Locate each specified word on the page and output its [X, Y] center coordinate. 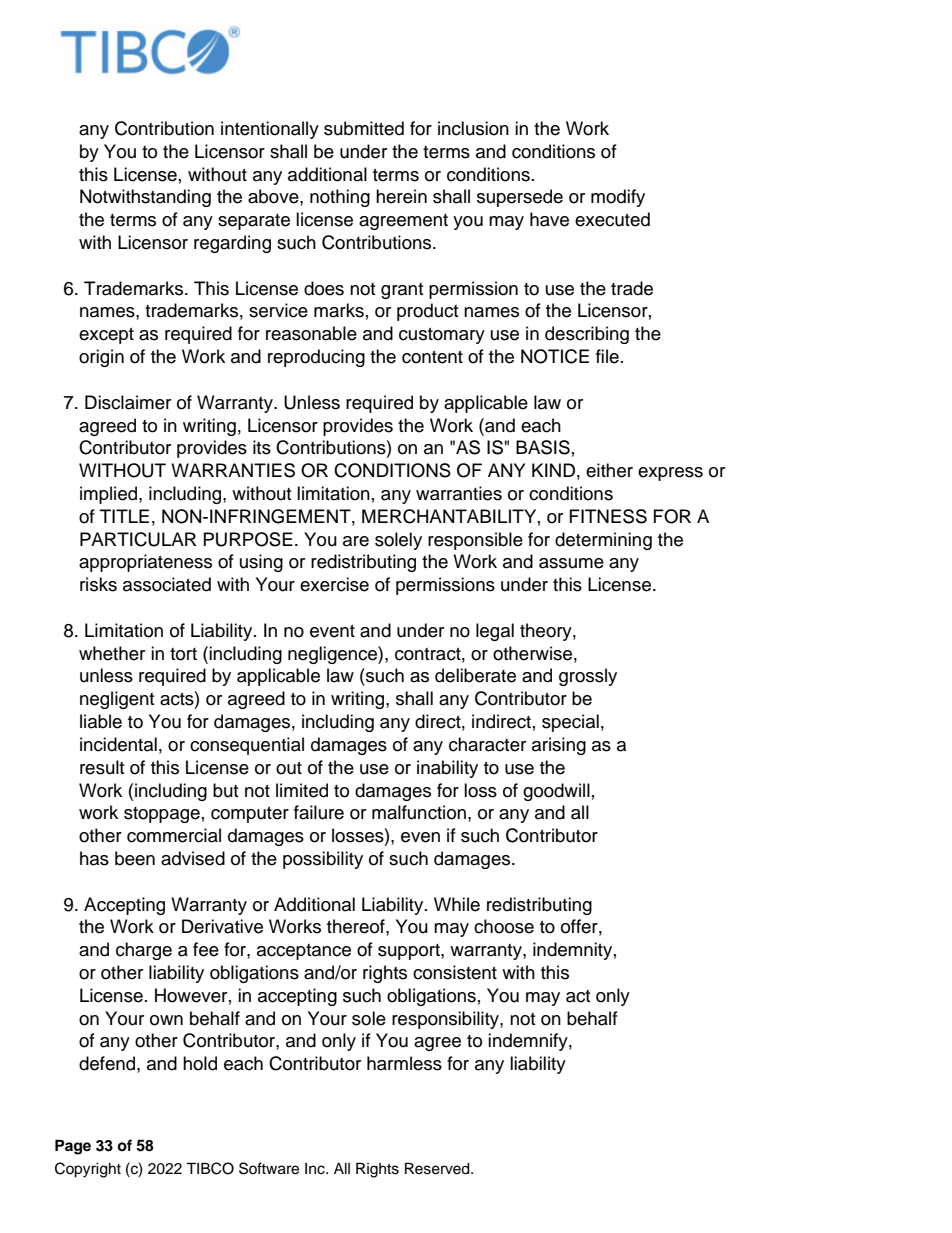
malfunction [419, 812]
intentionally [270, 130]
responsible [475, 541]
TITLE [124, 516]
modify [618, 198]
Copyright [88, 1170]
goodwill [556, 792]
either [609, 470]
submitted [364, 128]
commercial [174, 835]
